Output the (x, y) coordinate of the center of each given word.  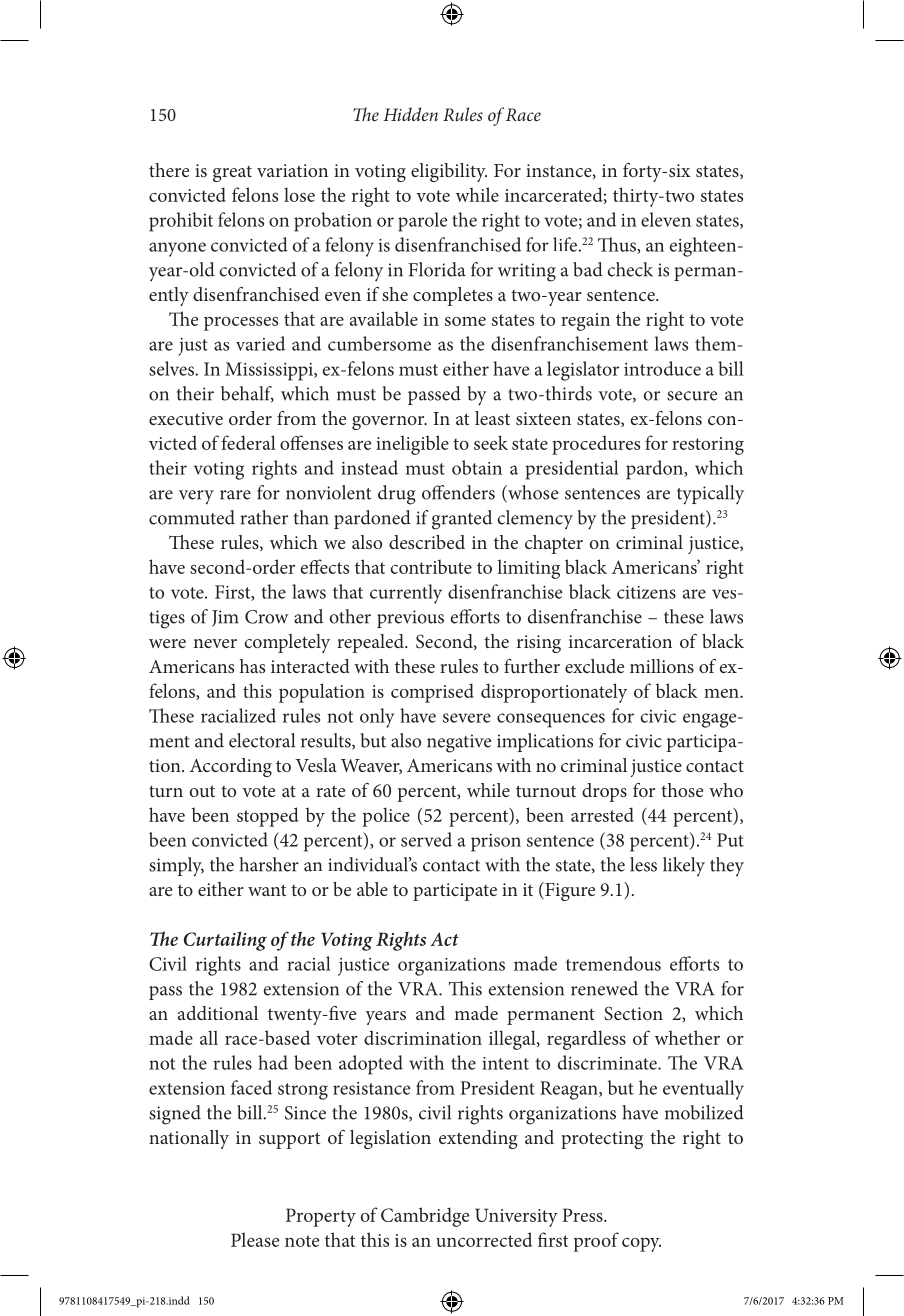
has (252, 666)
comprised (432, 693)
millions (662, 666)
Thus (618, 245)
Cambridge (425, 1217)
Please (255, 1239)
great (232, 174)
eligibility (449, 172)
